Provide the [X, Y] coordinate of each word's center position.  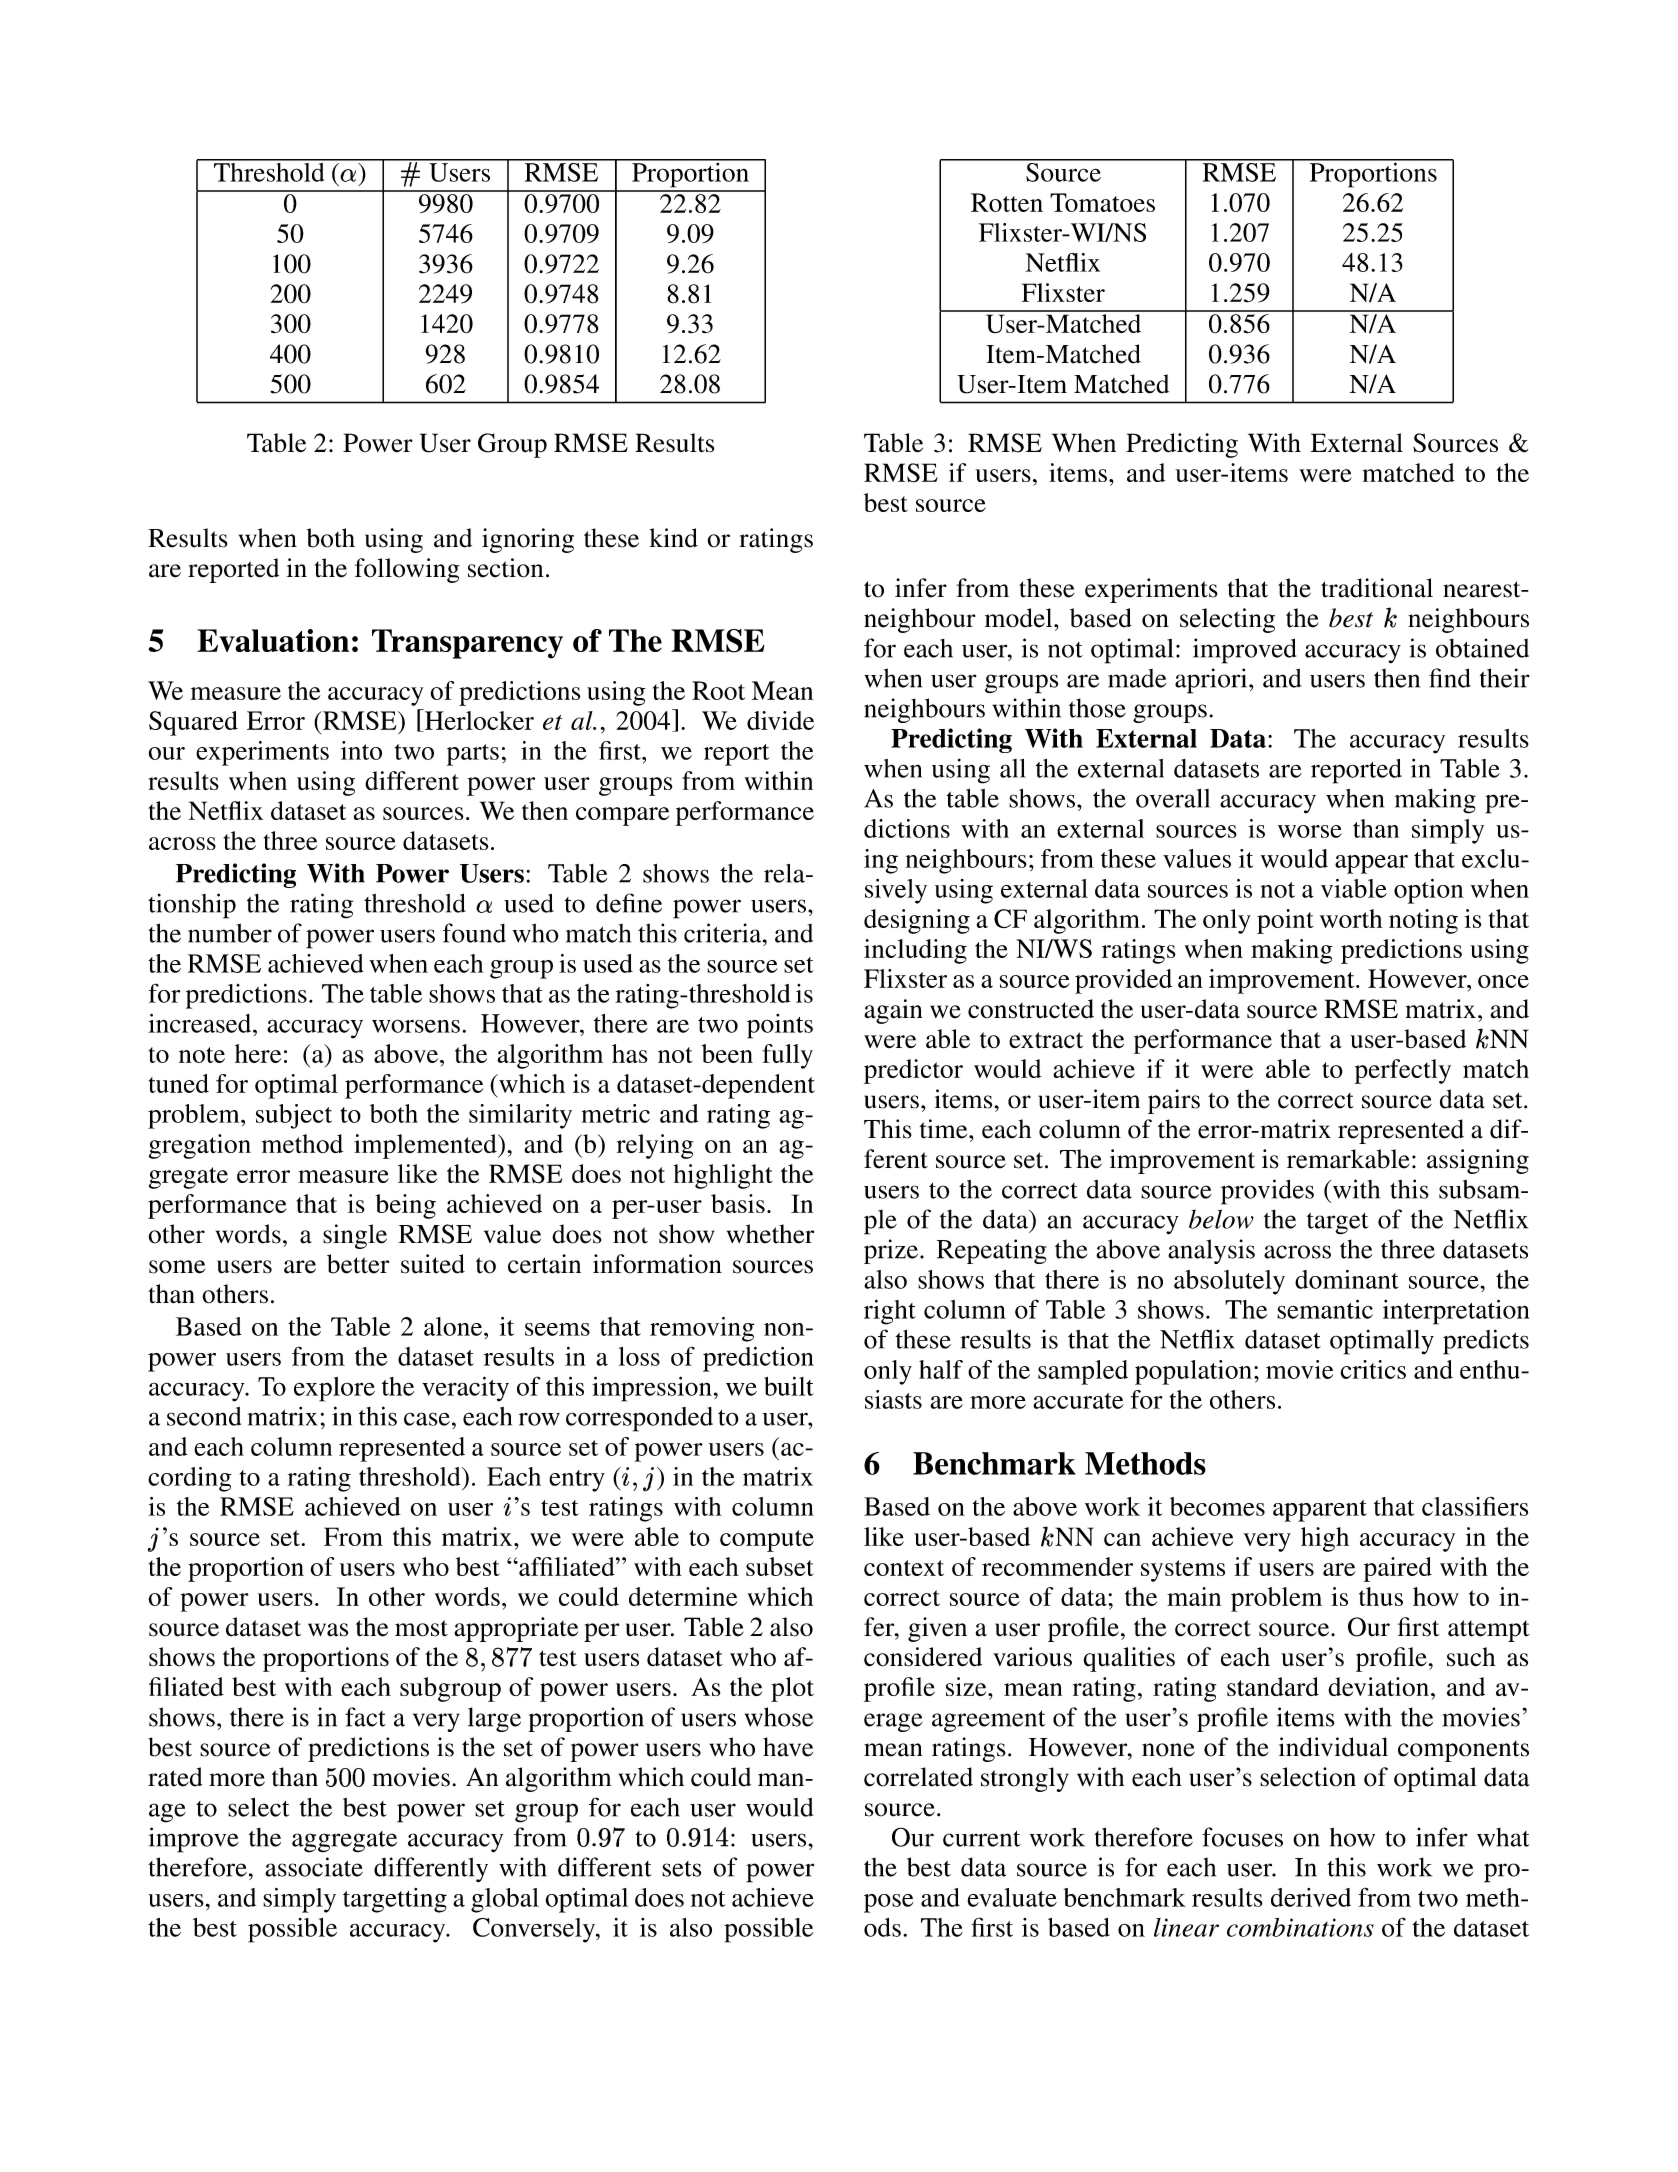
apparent [1320, 1511]
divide [780, 720]
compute [767, 1541]
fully [787, 1056]
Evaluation [273, 640]
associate [314, 1867]
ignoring [528, 540]
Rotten [1007, 202]
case [427, 1419]
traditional [1377, 588]
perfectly [1402, 1071]
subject [294, 1116]
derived [1311, 1897]
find [1450, 678]
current [982, 1839]
